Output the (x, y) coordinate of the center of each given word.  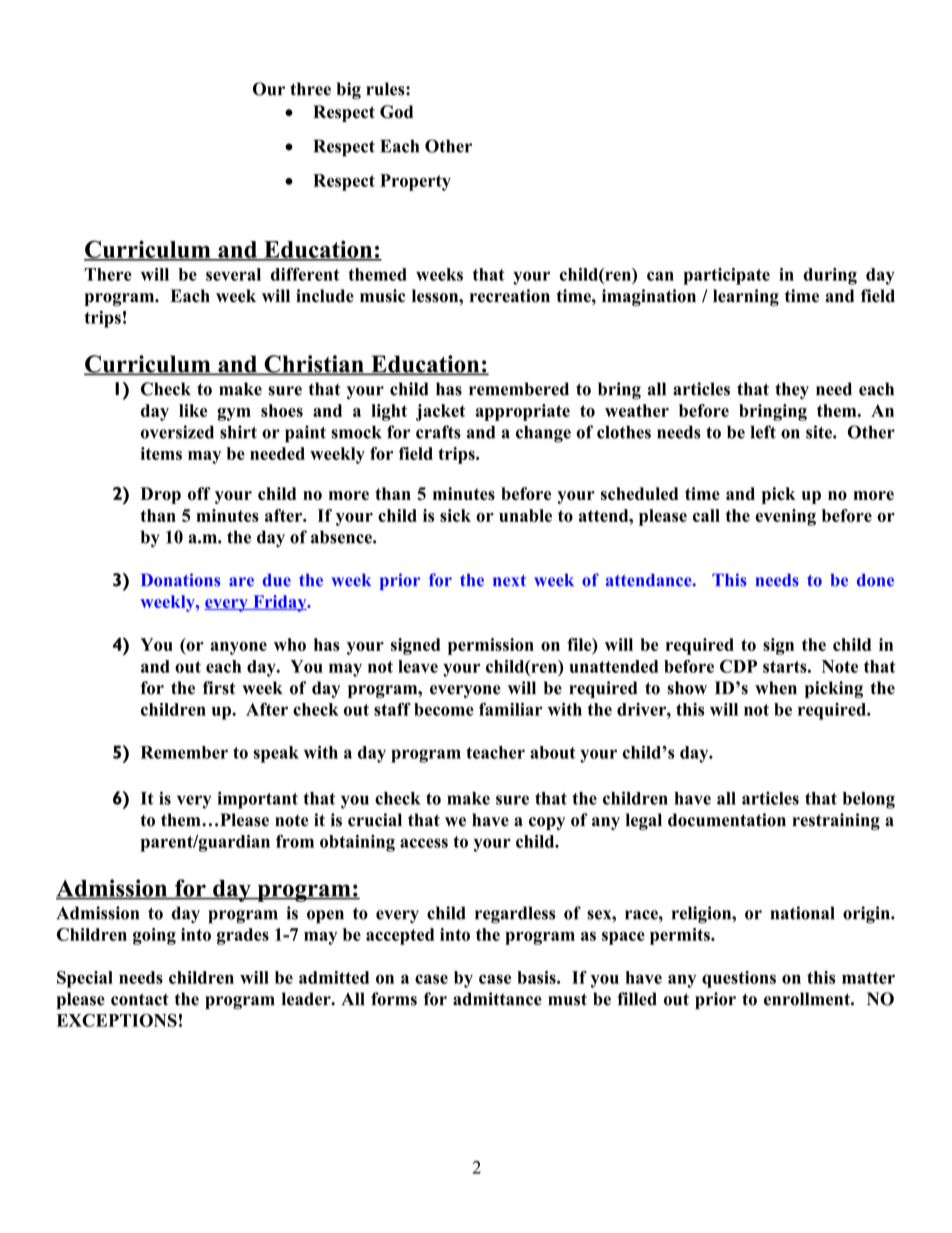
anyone (238, 648)
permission (491, 646)
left (763, 432)
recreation (510, 296)
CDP (738, 666)
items (161, 453)
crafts (438, 432)
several (233, 274)
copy (547, 823)
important (258, 800)
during (830, 276)
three (310, 89)
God (396, 112)
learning (746, 297)
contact (140, 999)
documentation (727, 820)
